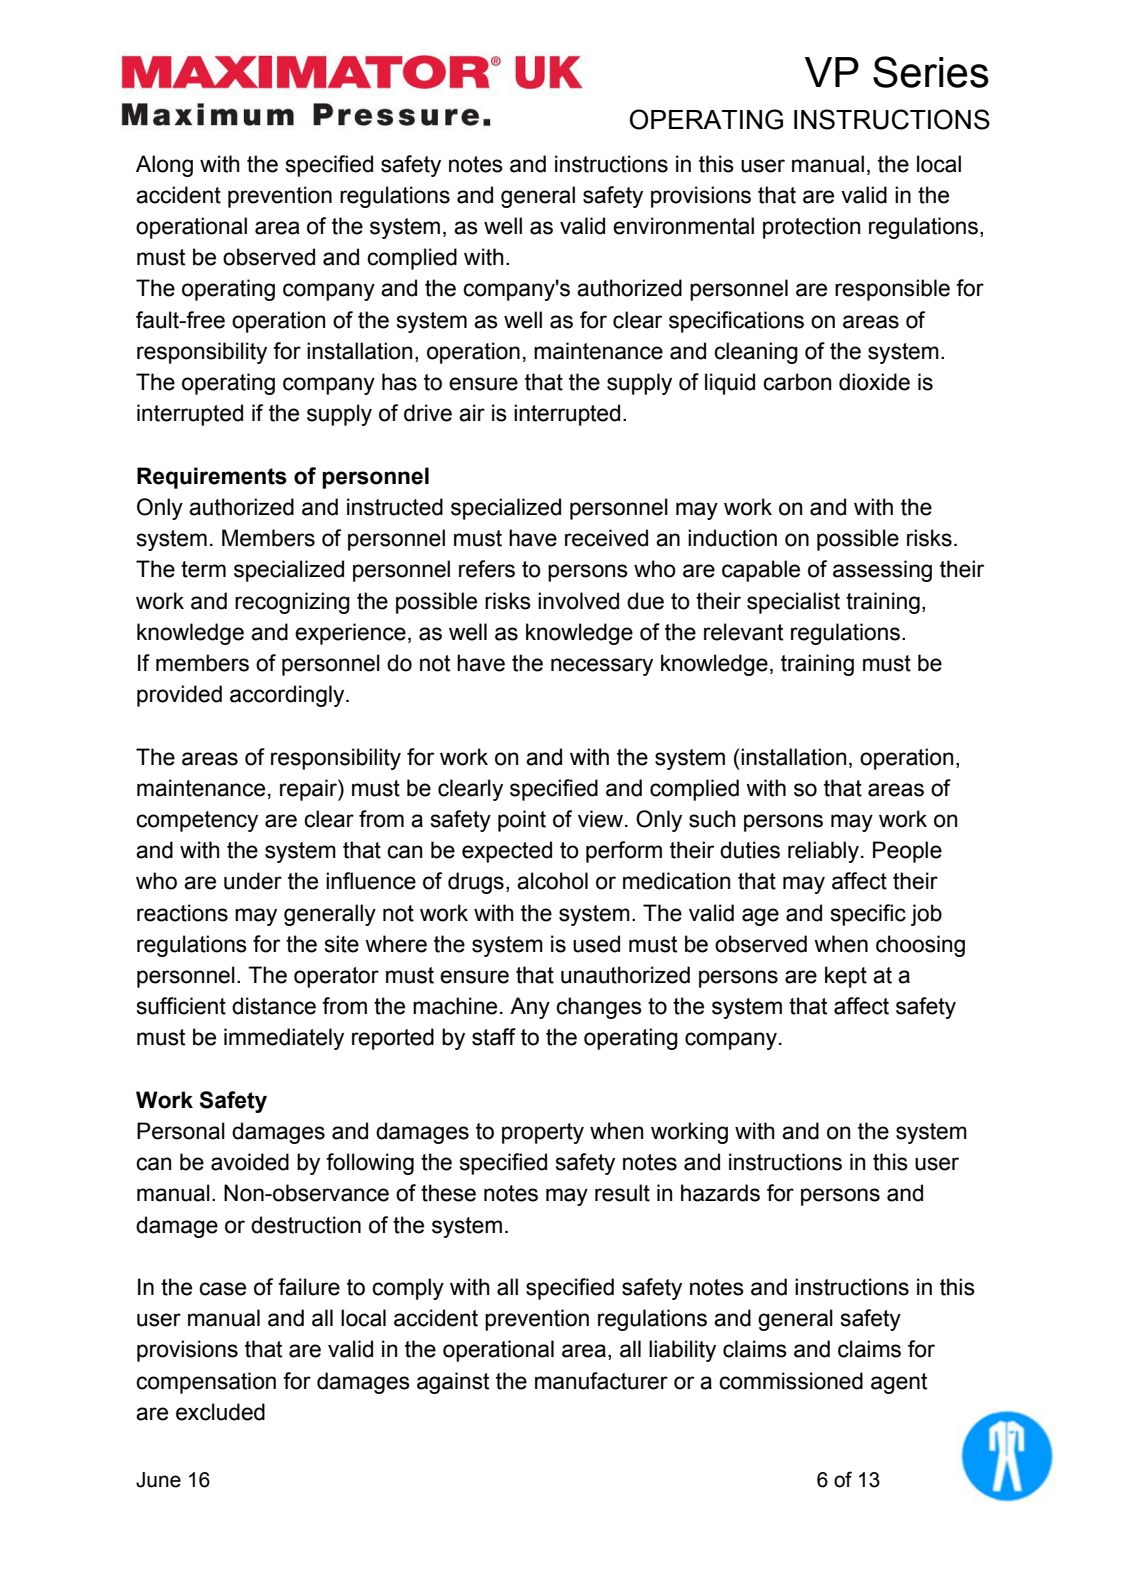 The height and width of the document is (1593, 1127). I want to click on point, so click(522, 821).
